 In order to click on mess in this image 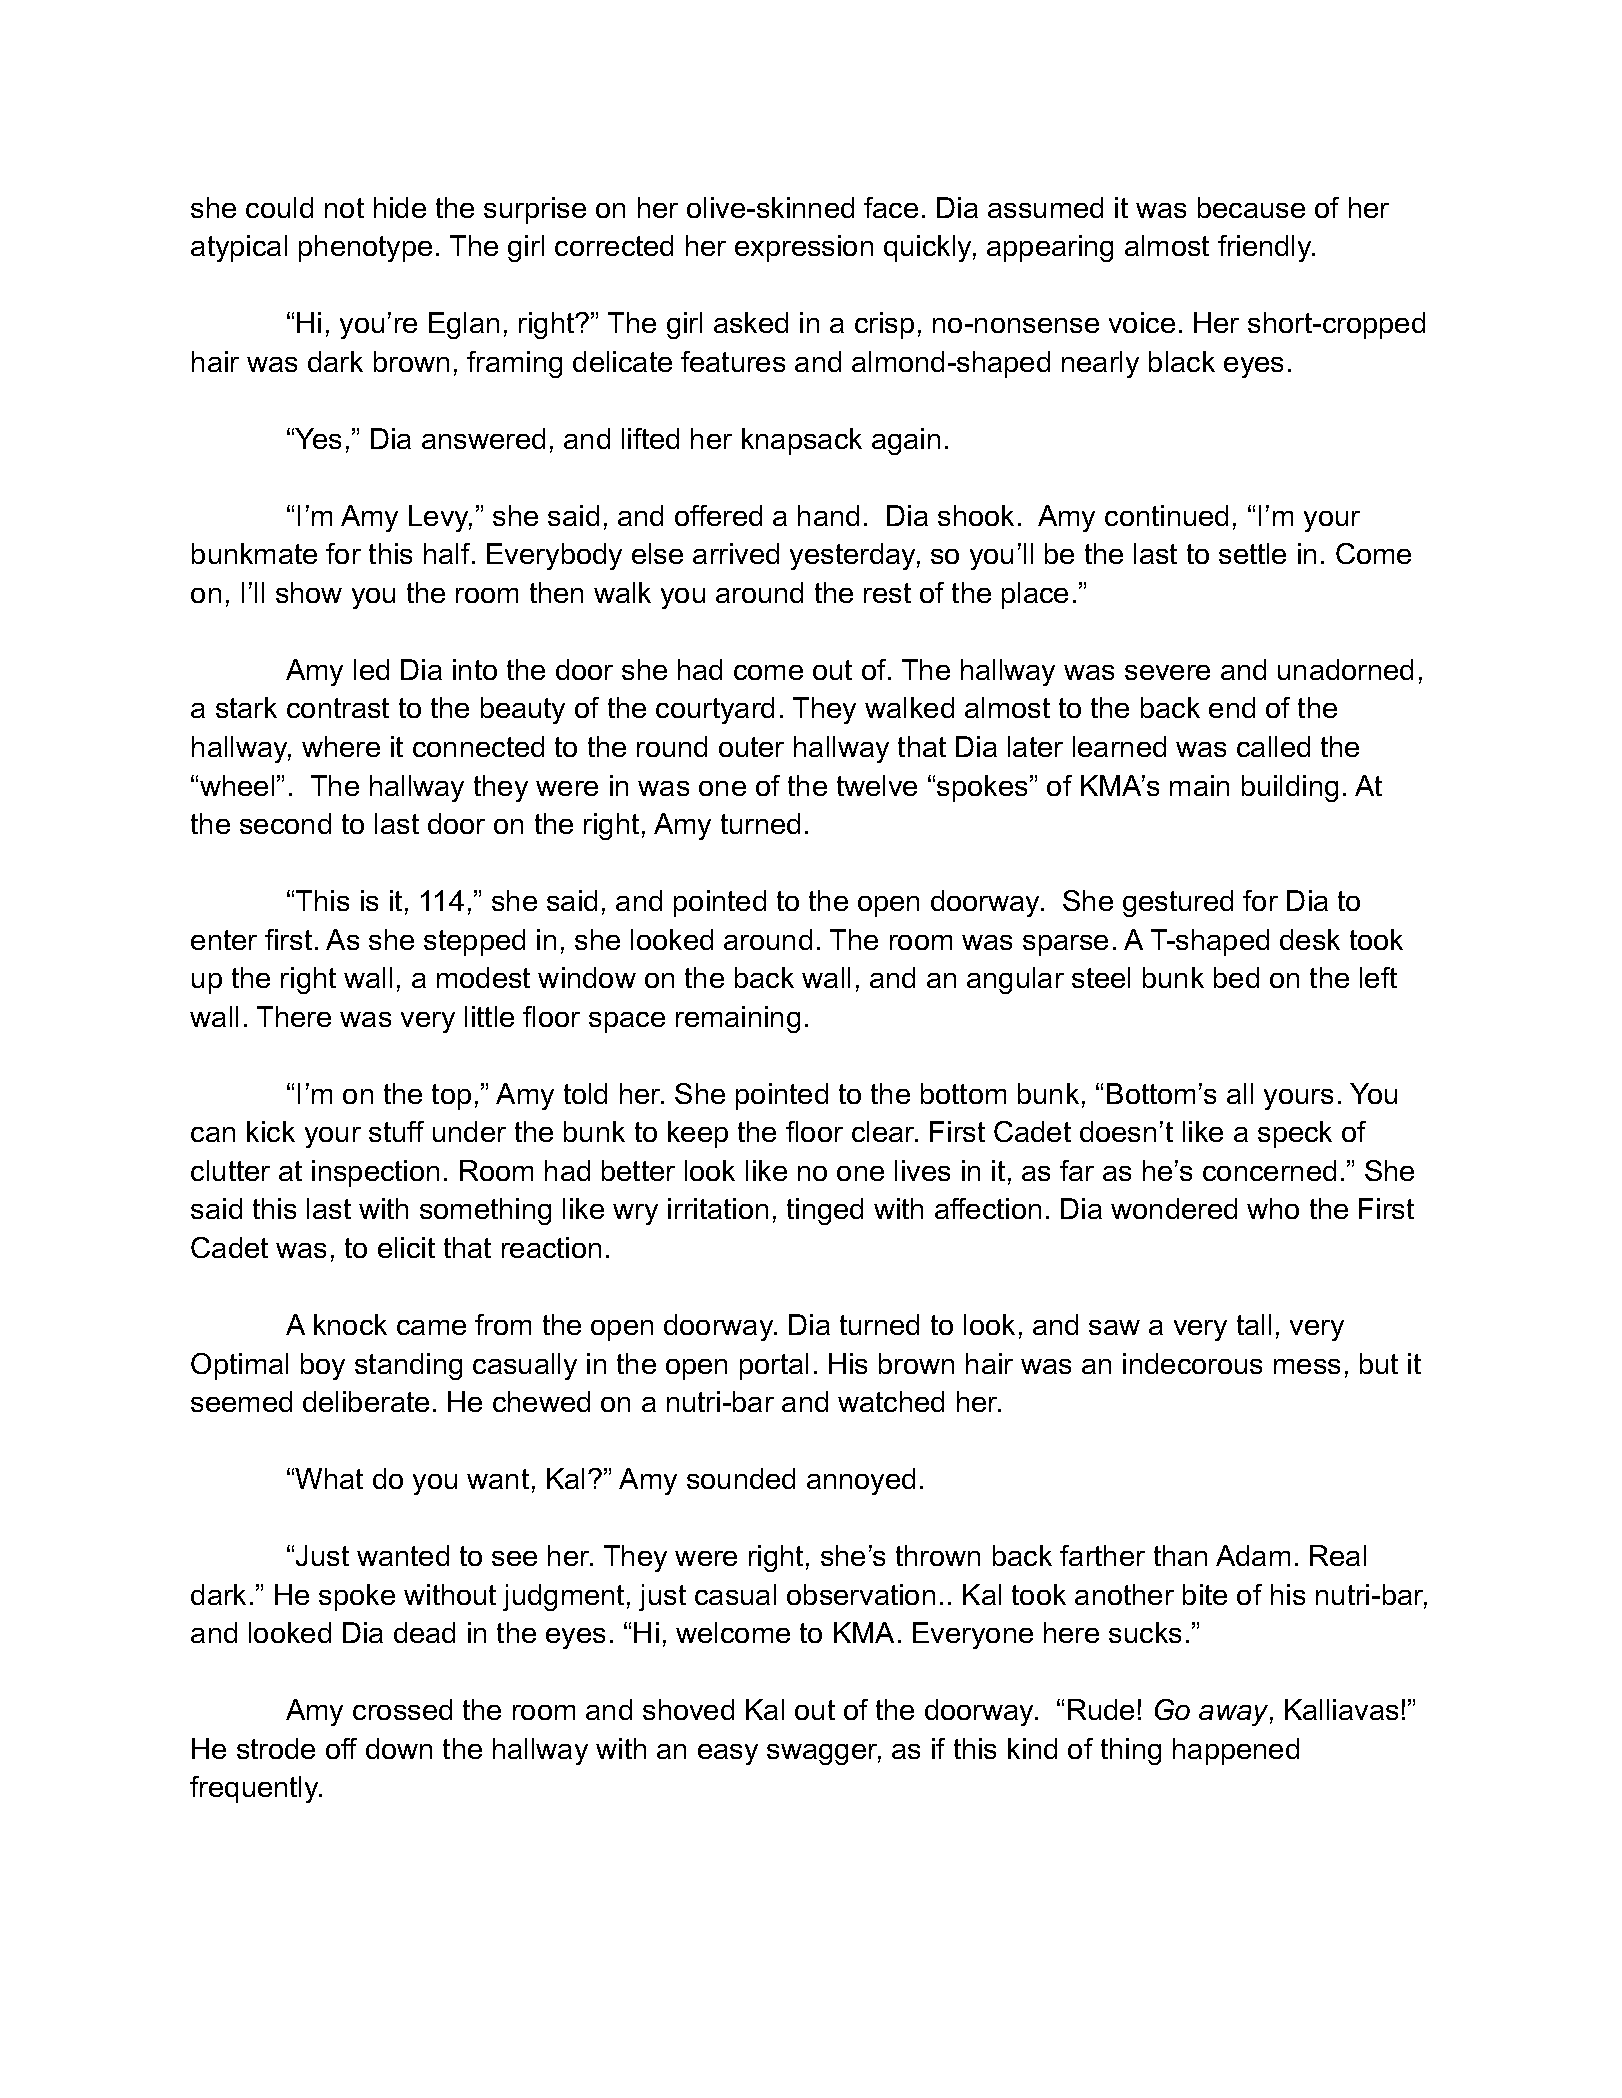, I will do `click(1307, 1366)`.
